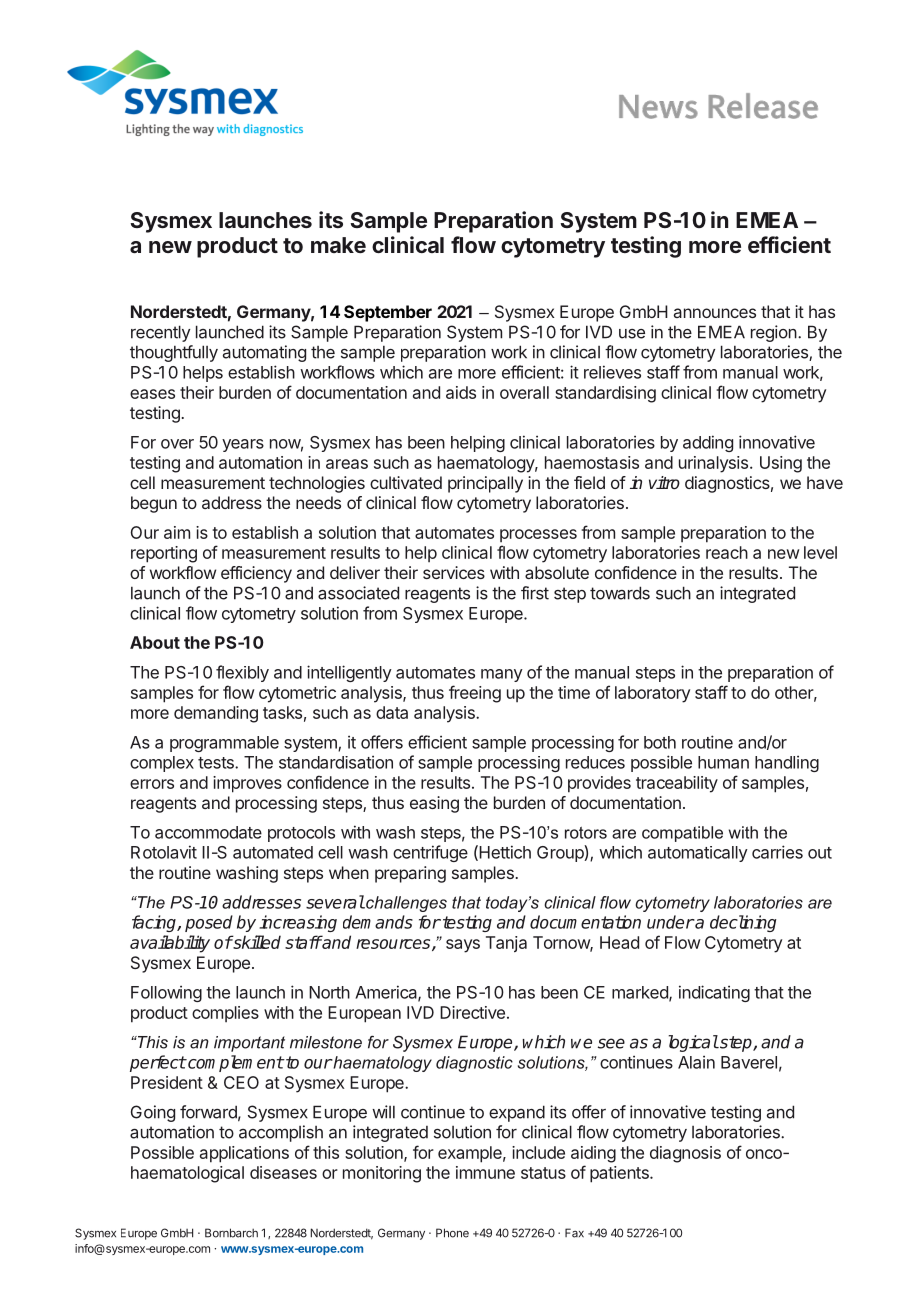 This screenshot has height=1308, width=924. Describe the element at coordinates (715, 313) in the screenshot. I see `announces` at that location.
